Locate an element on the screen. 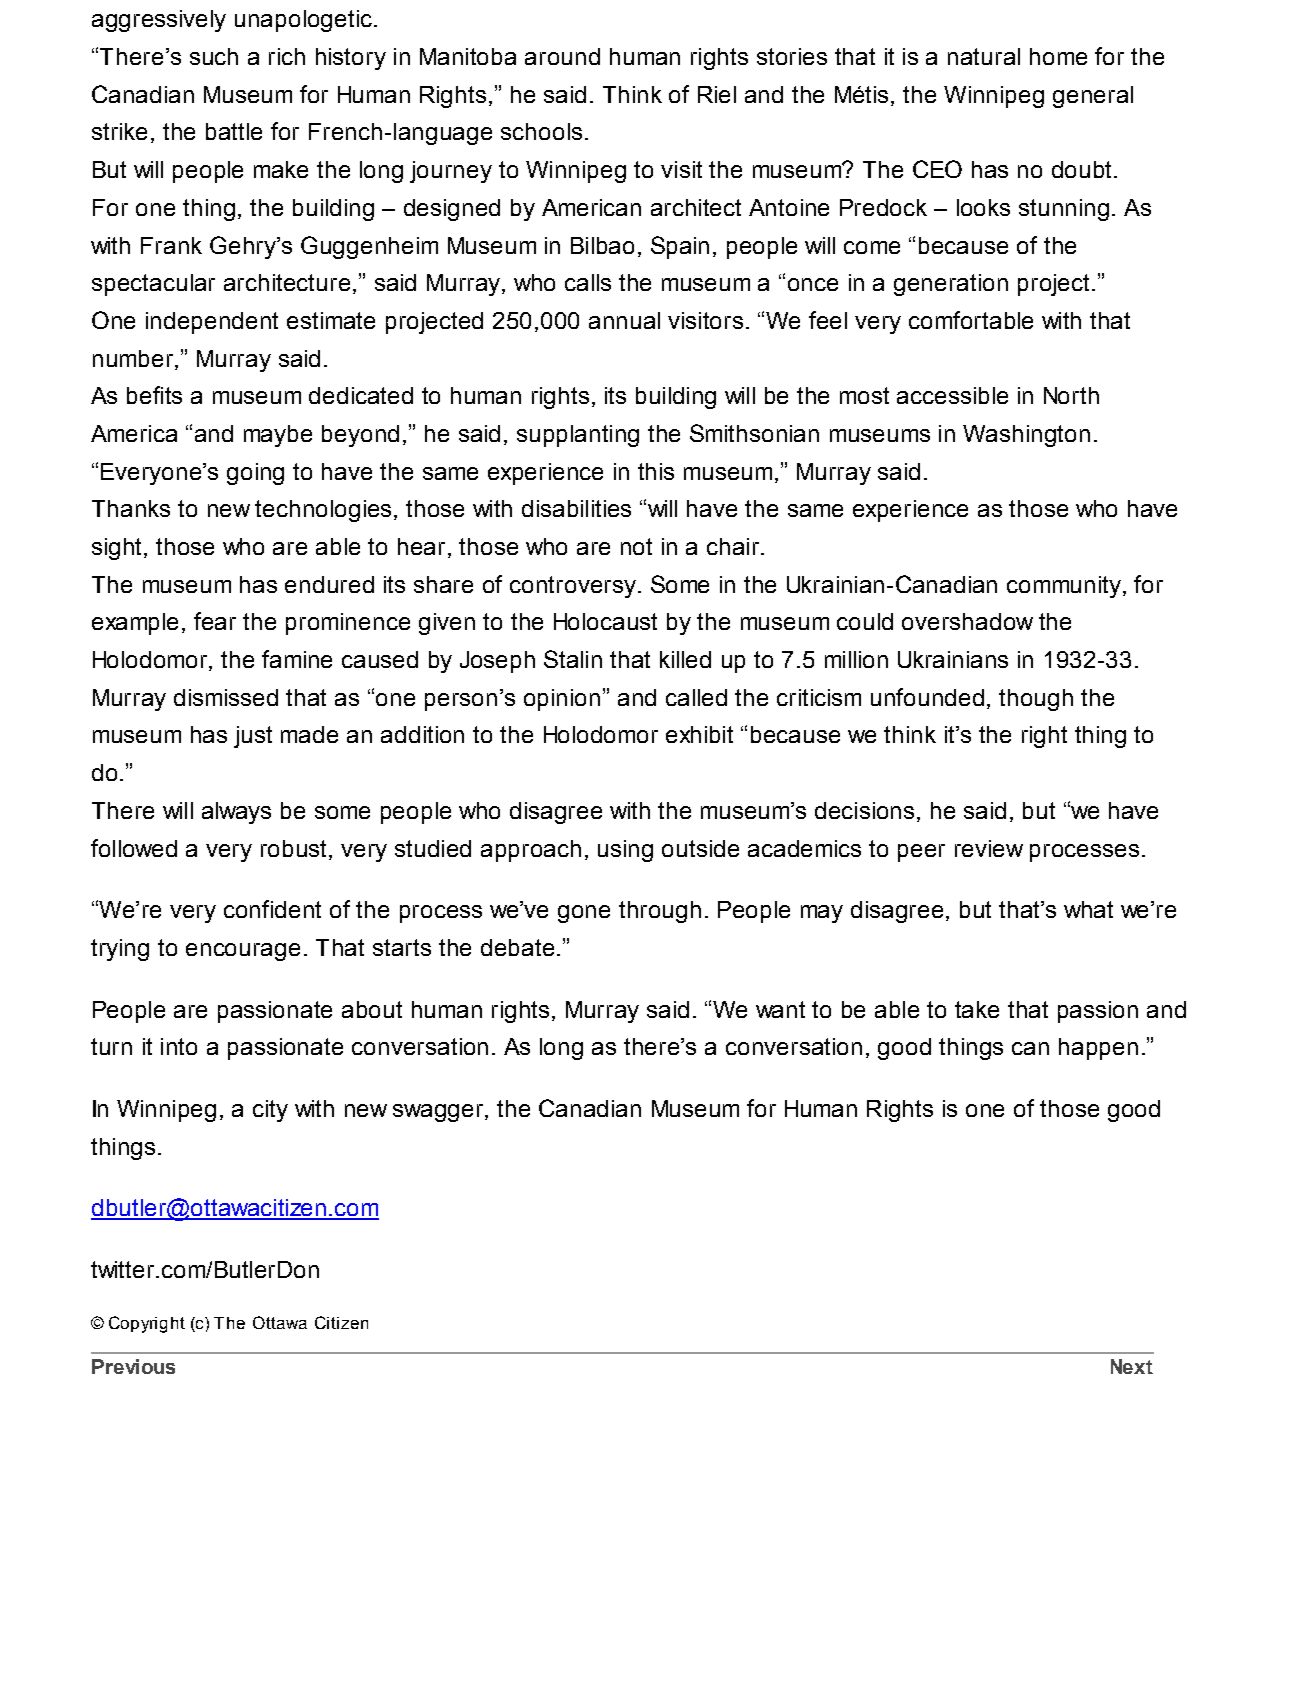 The height and width of the screenshot is (1696, 1311). Washington is located at coordinates (1026, 436).
